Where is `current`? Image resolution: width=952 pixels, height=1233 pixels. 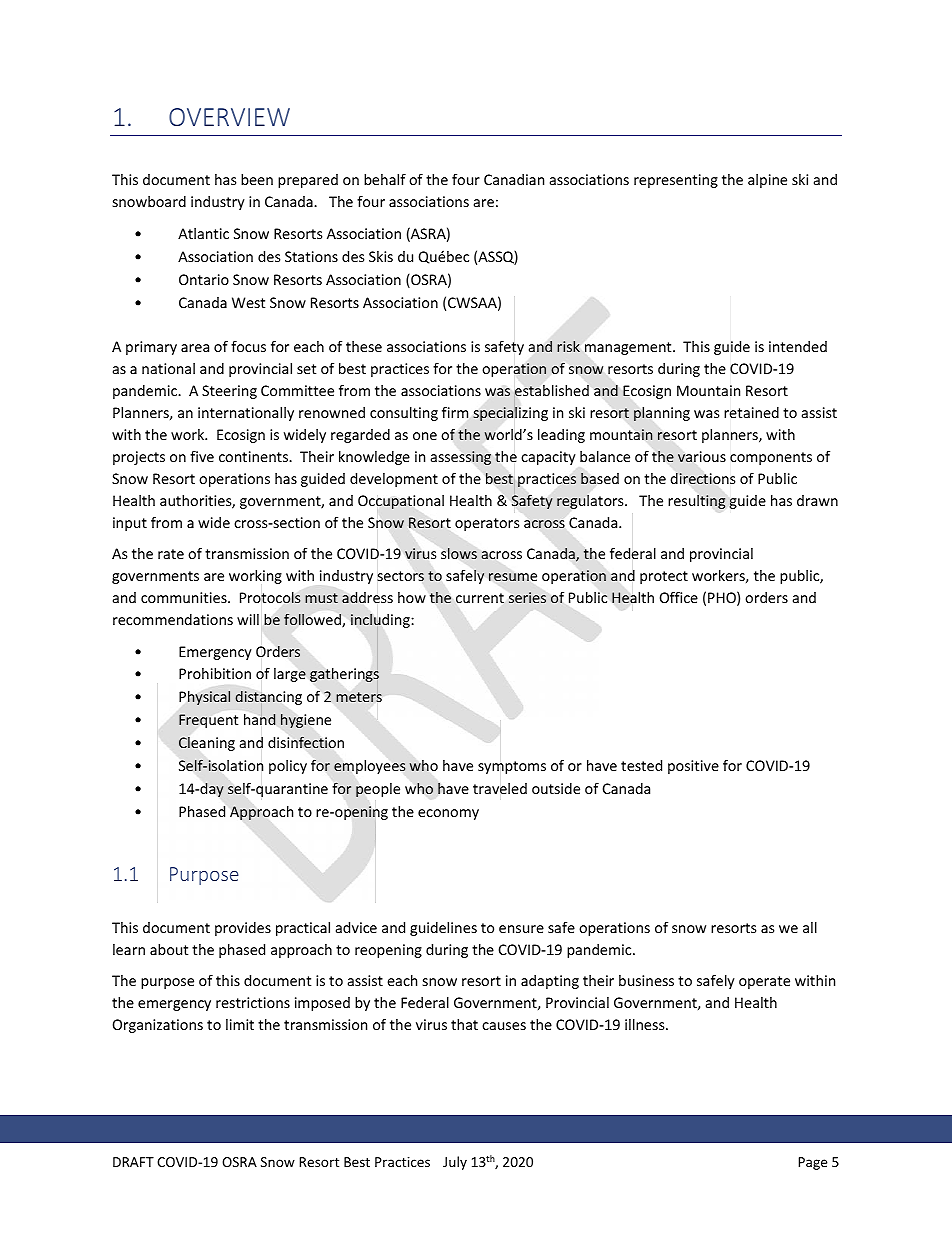
current is located at coordinates (480, 598).
